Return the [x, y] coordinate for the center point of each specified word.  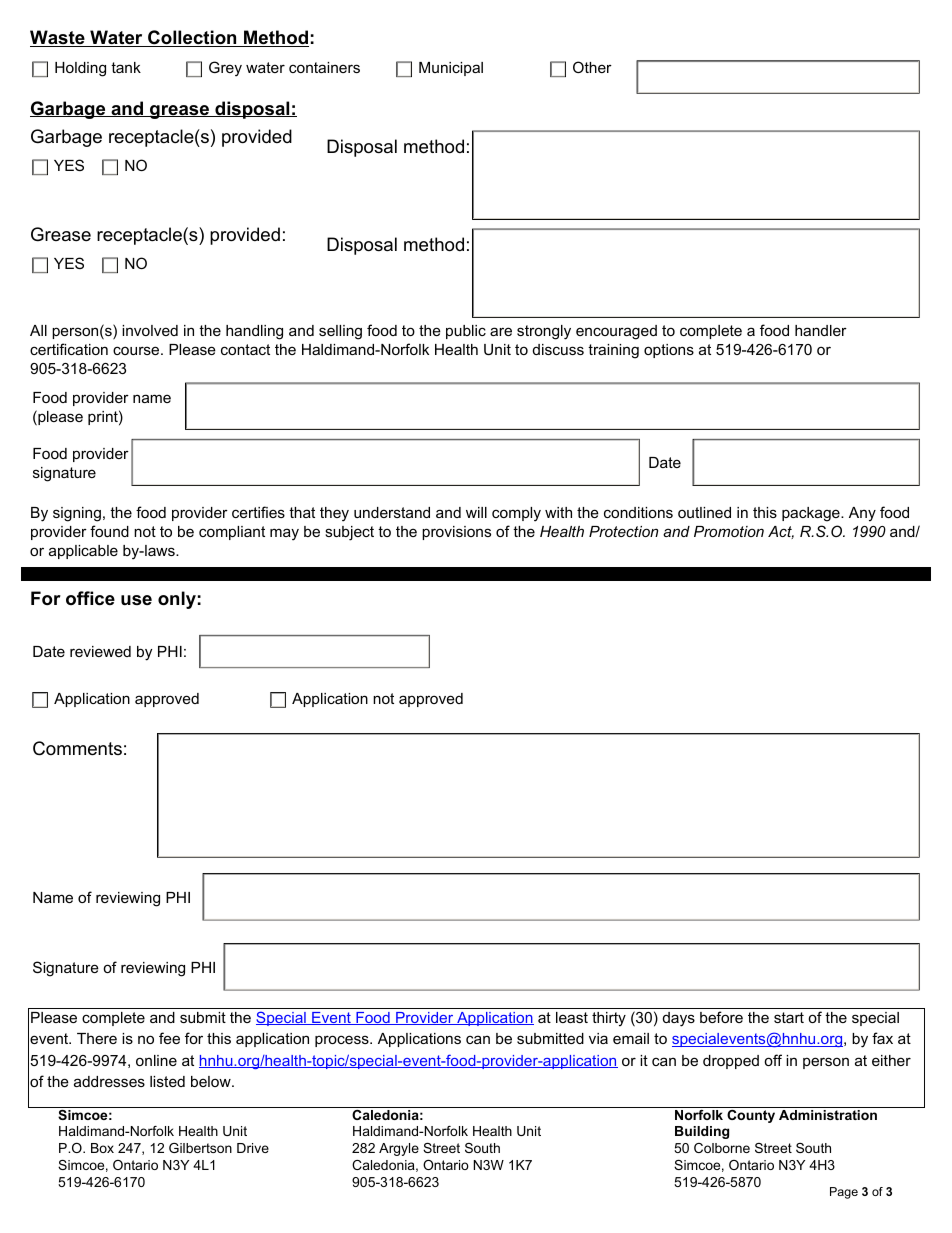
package [812, 514]
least [572, 1017]
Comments [77, 748]
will [476, 512]
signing [77, 514]
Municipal [451, 69]
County [751, 1115]
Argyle [399, 1149]
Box [102, 1148]
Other [592, 67]
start [789, 1017]
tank [126, 67]
